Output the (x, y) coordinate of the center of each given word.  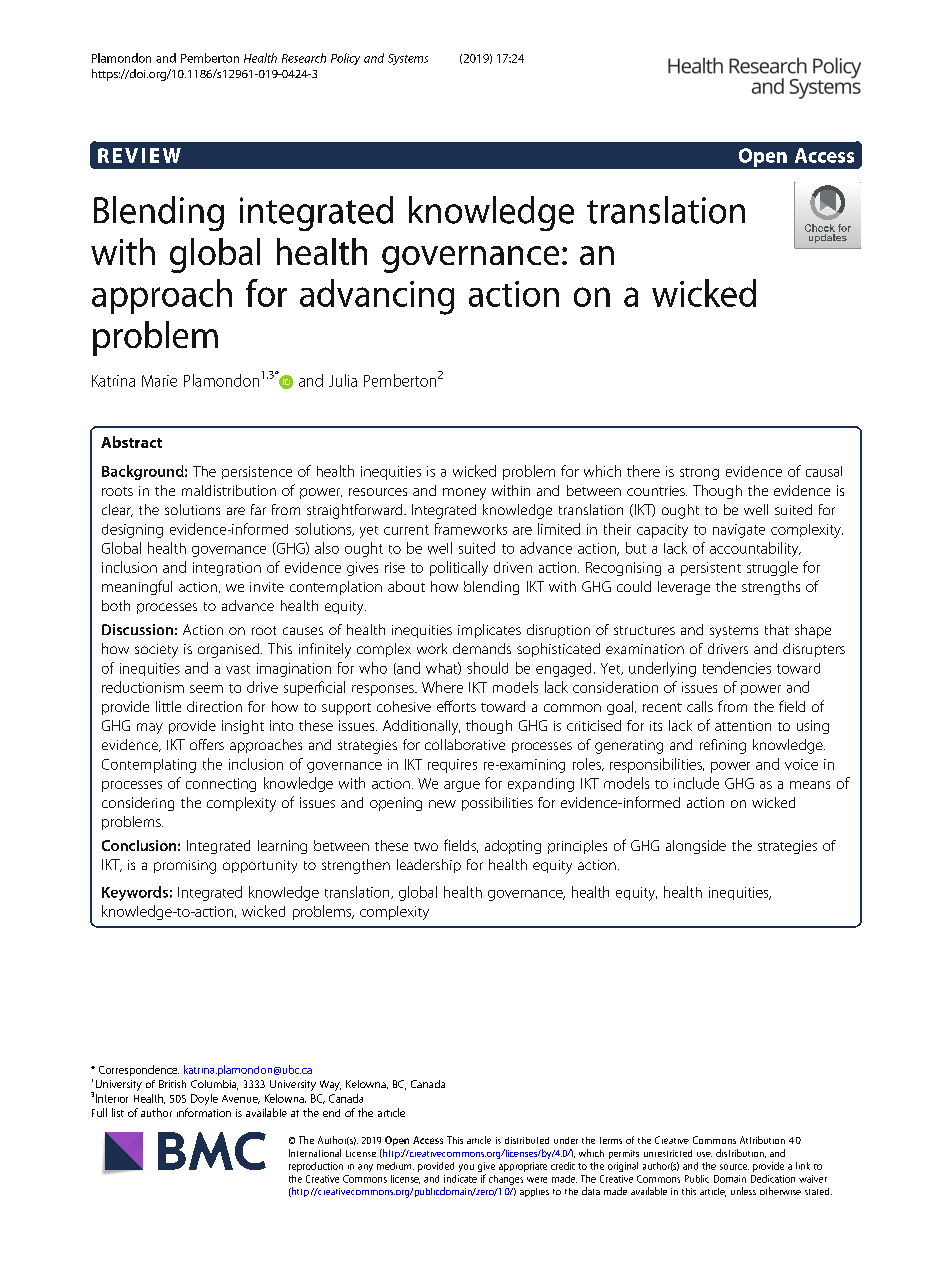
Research (304, 58)
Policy (345, 59)
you (466, 1168)
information (204, 1112)
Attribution (762, 1140)
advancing (377, 297)
